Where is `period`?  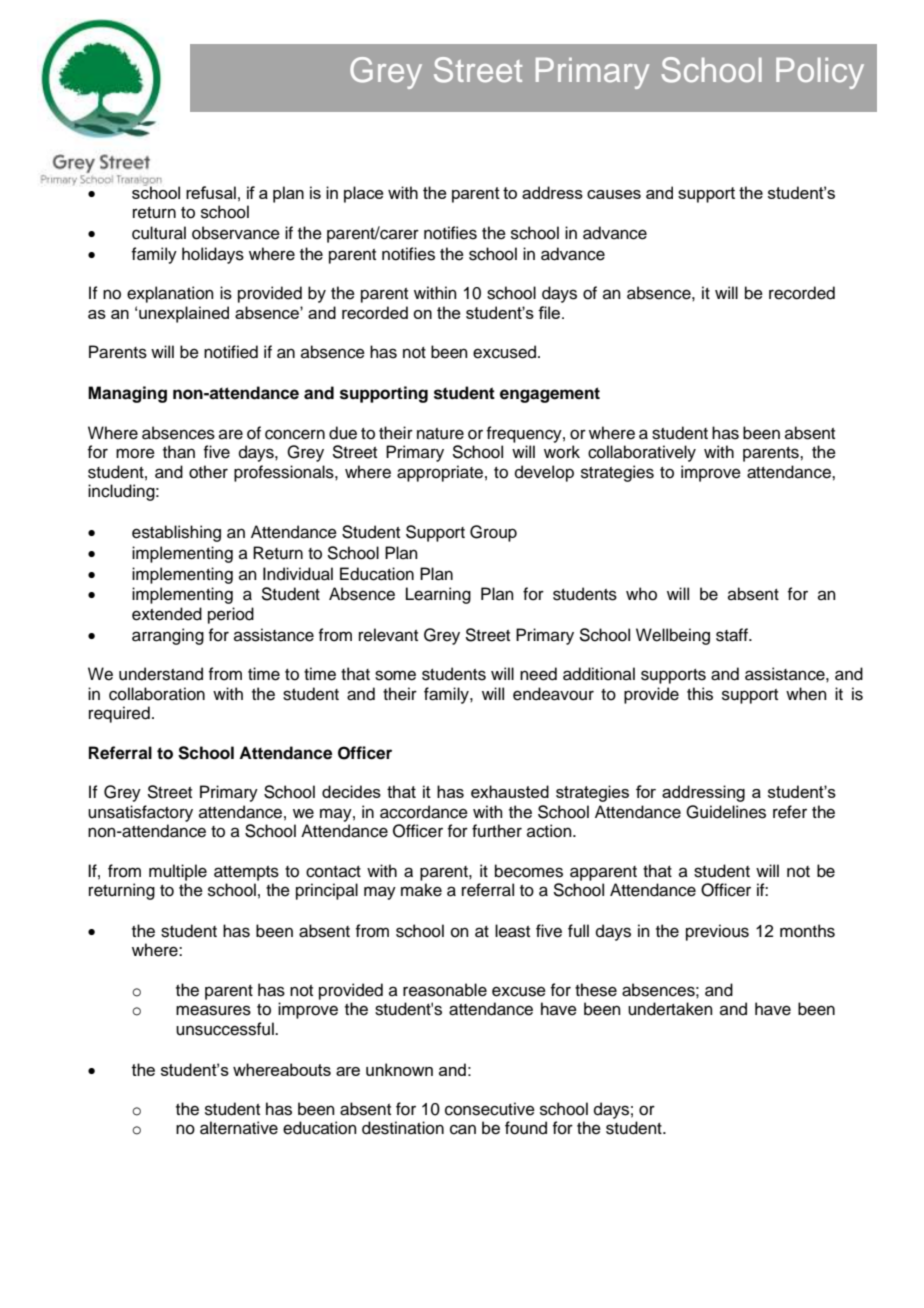 period is located at coordinates (231, 615).
